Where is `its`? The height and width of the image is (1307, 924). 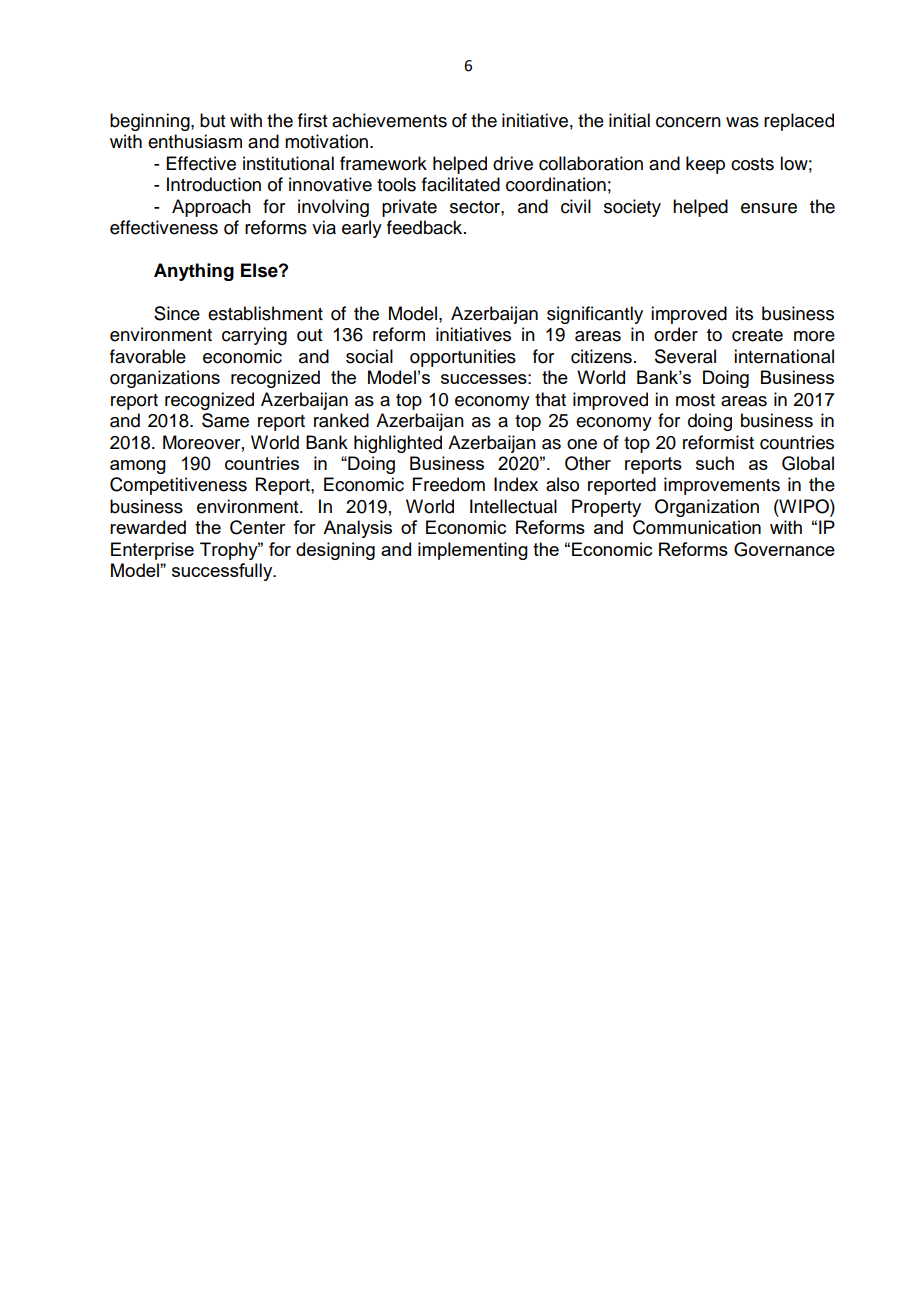
its is located at coordinates (744, 313).
